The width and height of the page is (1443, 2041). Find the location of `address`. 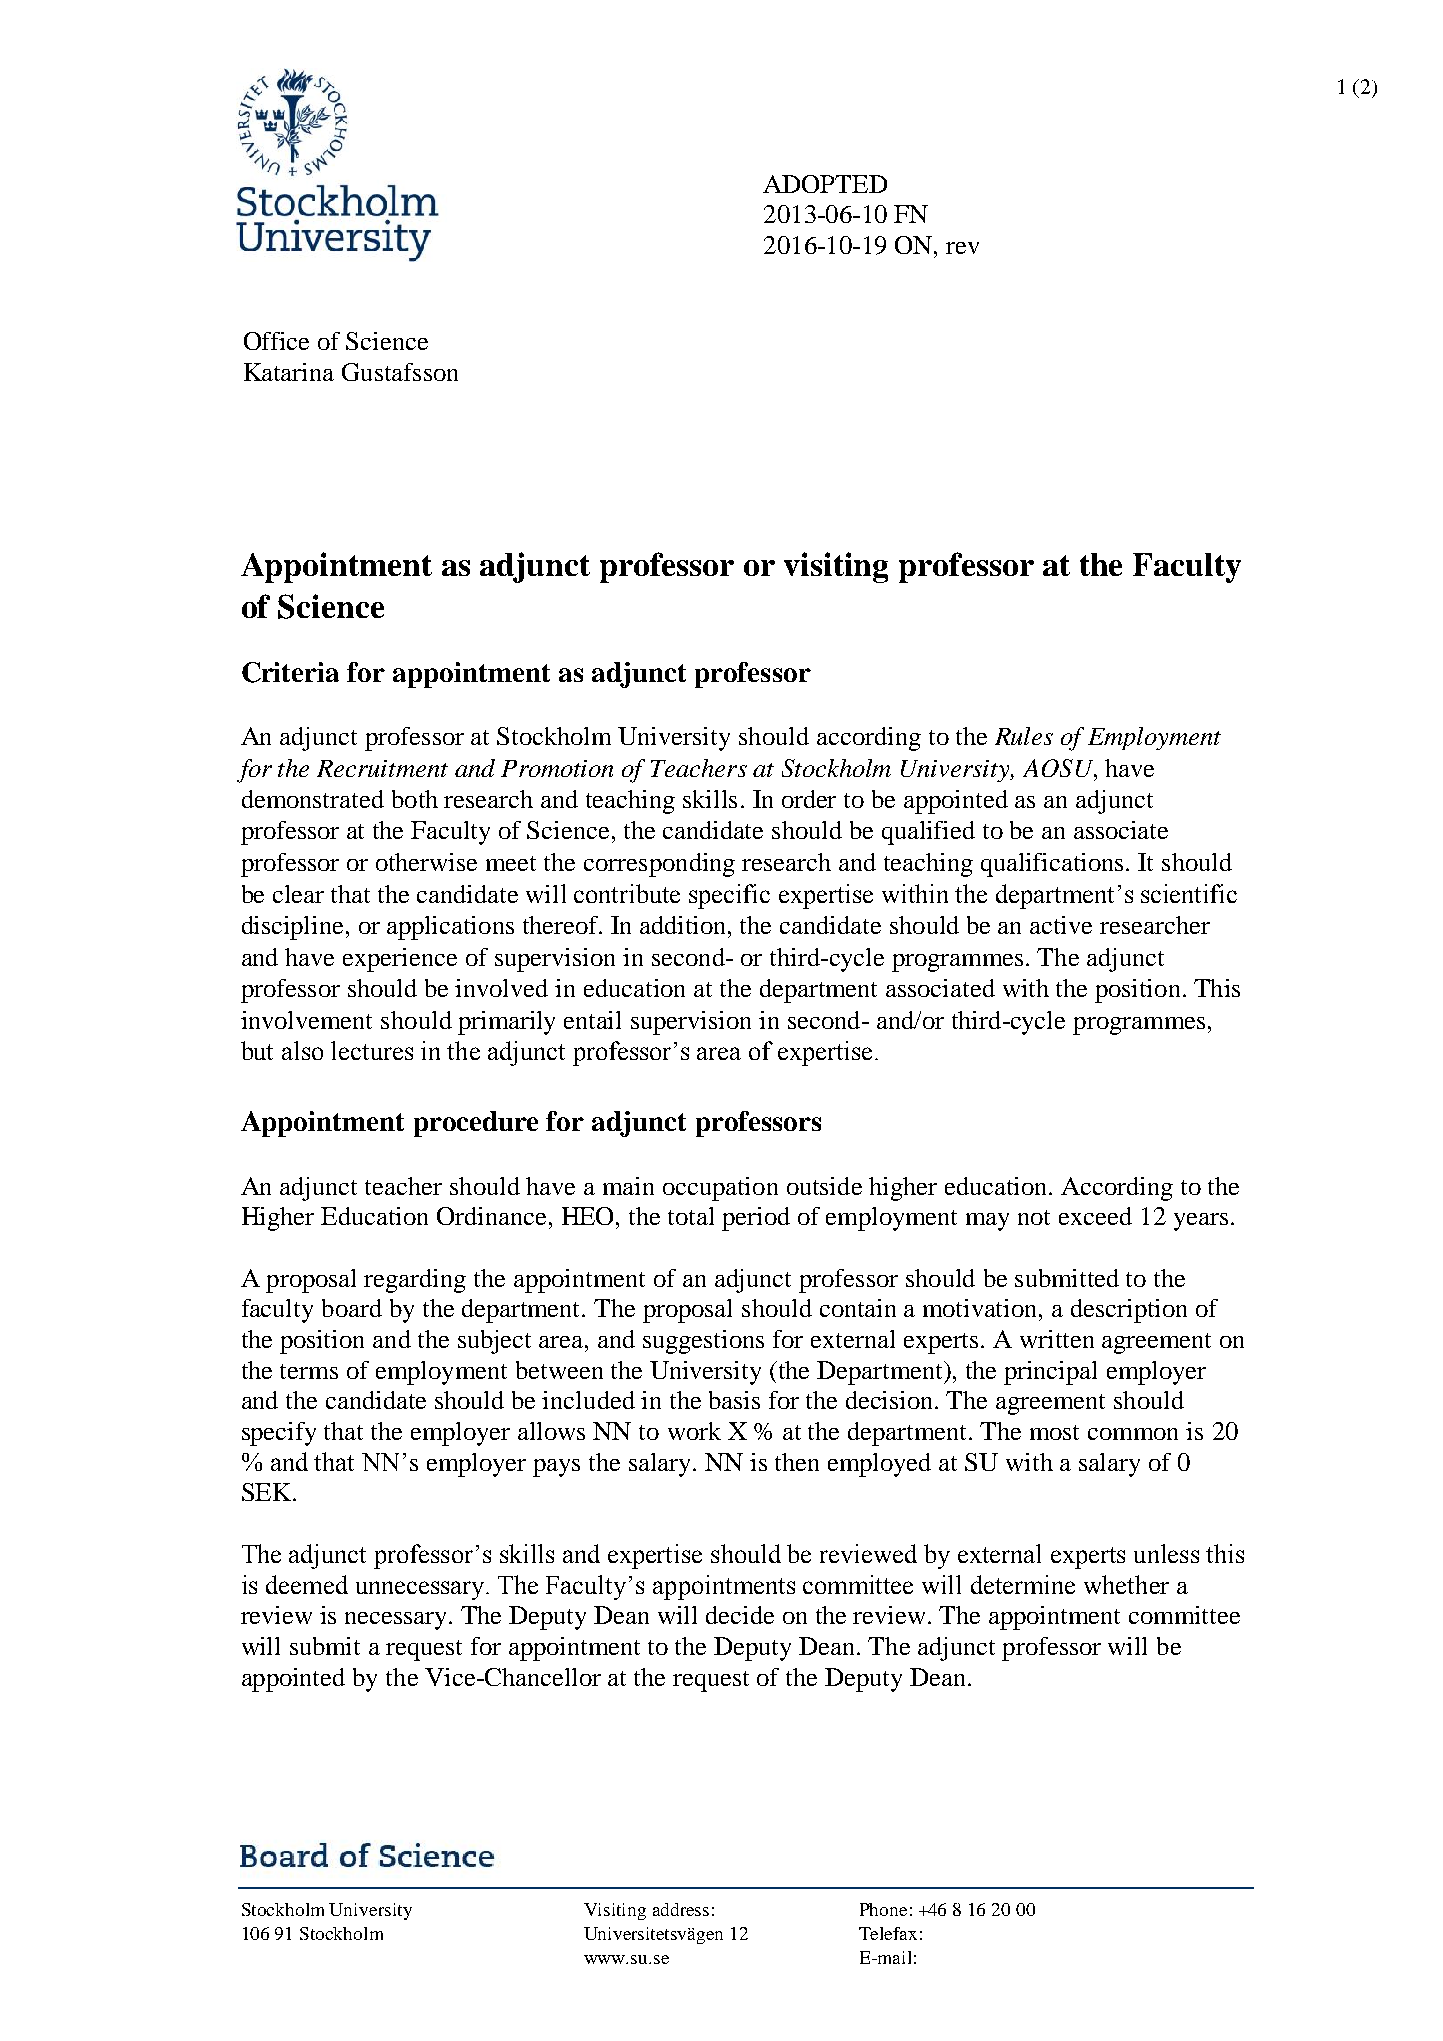

address is located at coordinates (681, 1909).
